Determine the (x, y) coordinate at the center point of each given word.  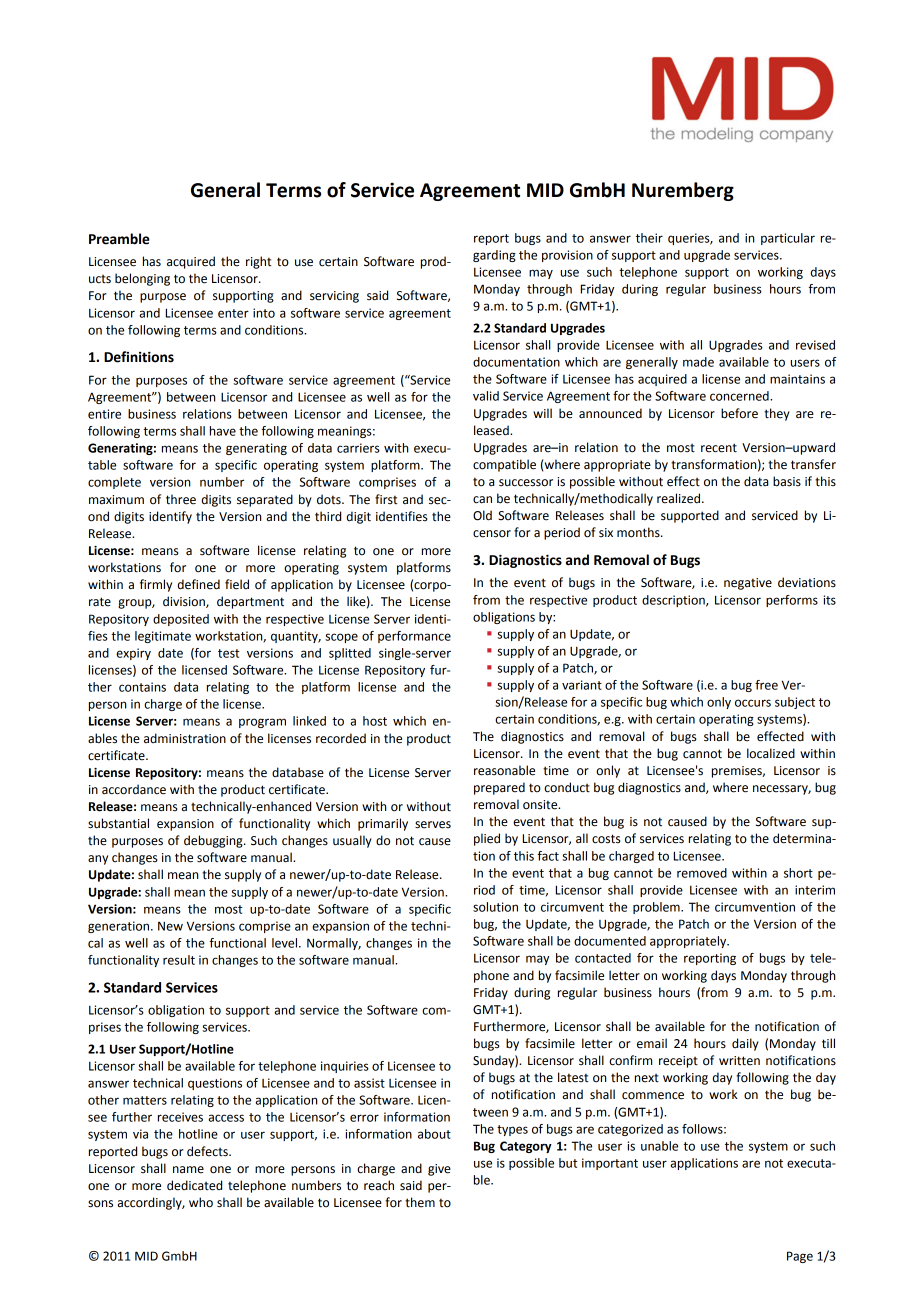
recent (719, 448)
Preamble (119, 239)
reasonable (504, 770)
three (181, 499)
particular (788, 239)
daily (745, 1044)
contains (142, 687)
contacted (603, 958)
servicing (334, 297)
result (179, 960)
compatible (504, 465)
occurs (753, 703)
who (201, 1202)
